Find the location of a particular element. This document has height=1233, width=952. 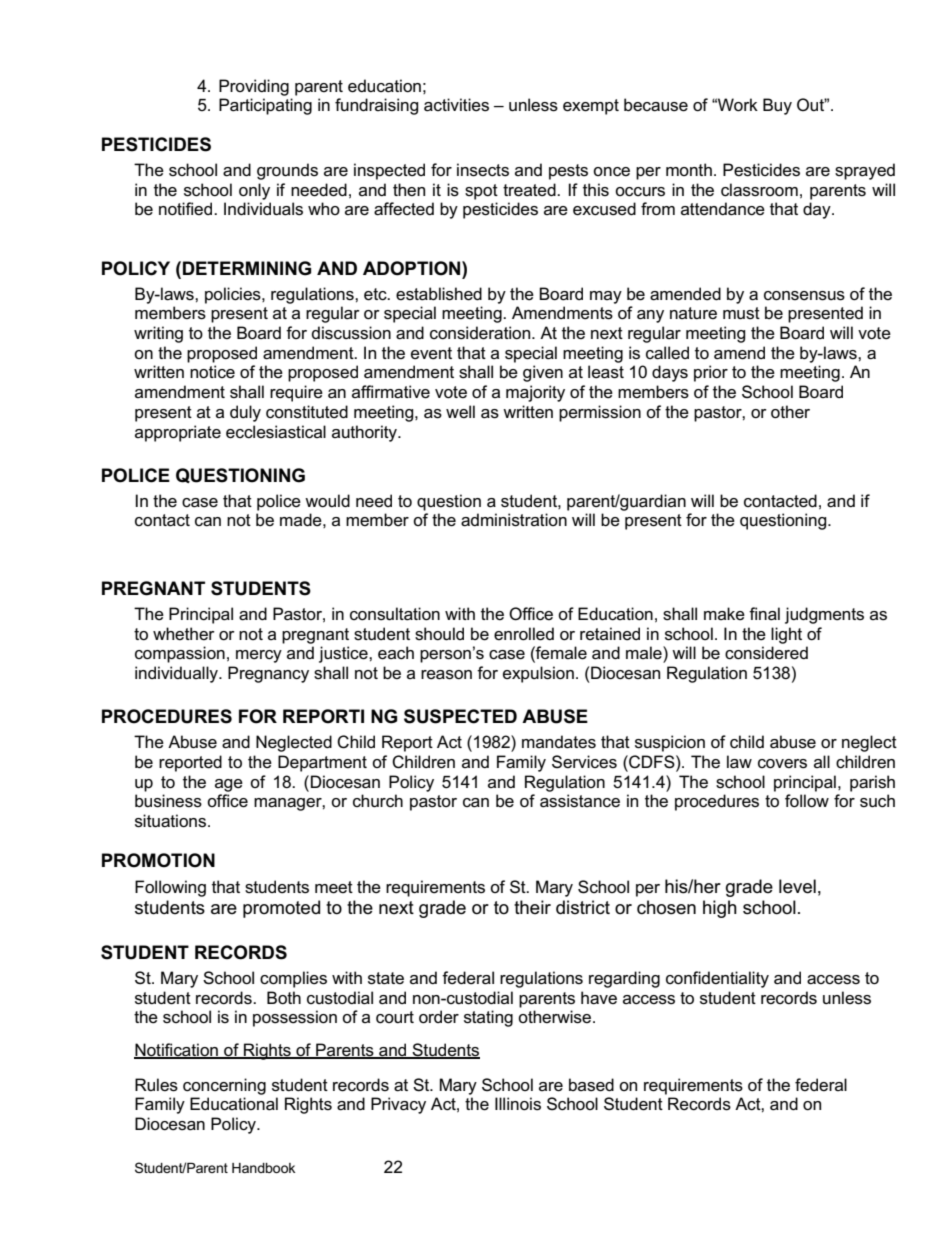

prior is located at coordinates (711, 373).
